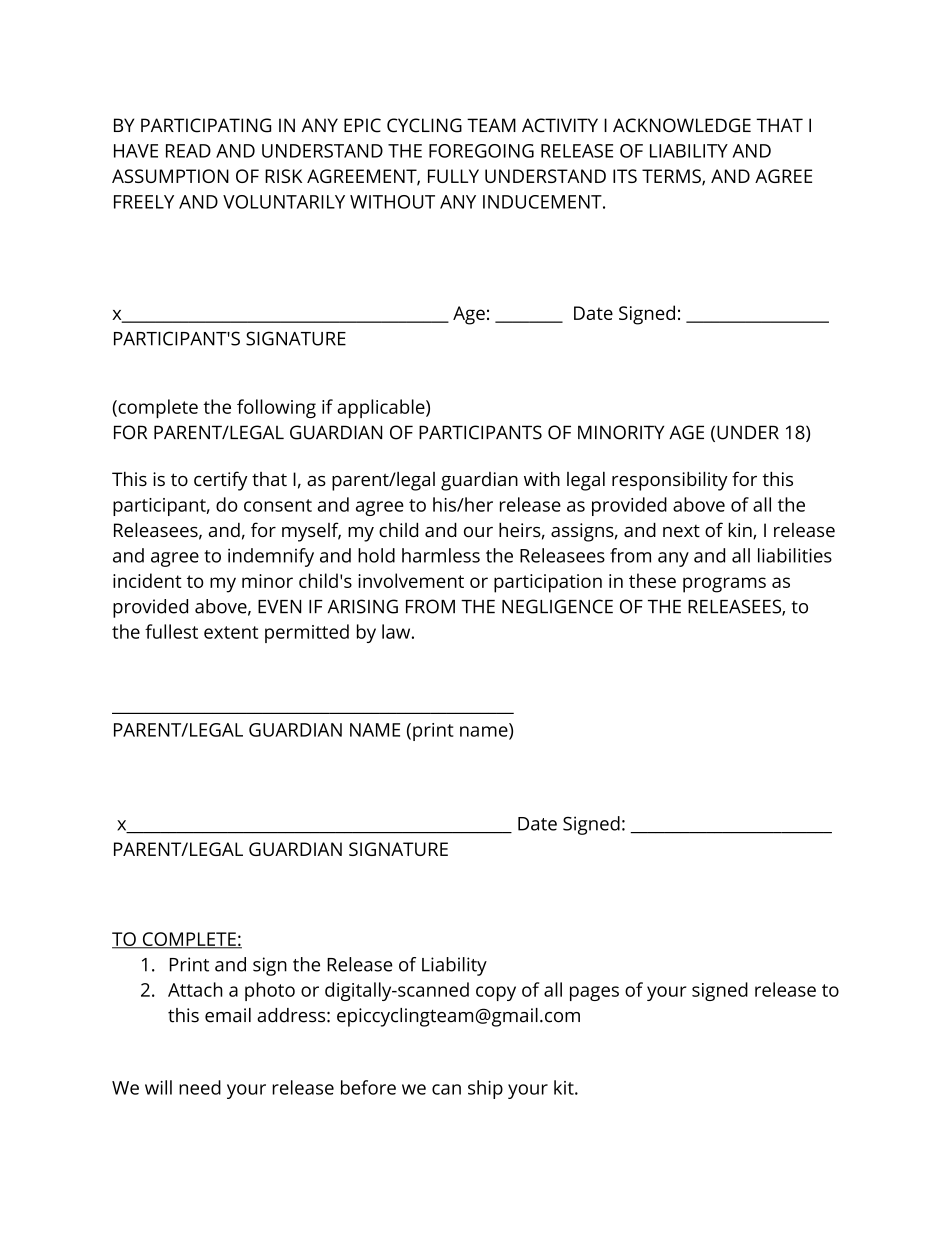 The height and width of the image is (1233, 952). What do you see at coordinates (485, 1089) in the image?
I see `ship` at bounding box center [485, 1089].
